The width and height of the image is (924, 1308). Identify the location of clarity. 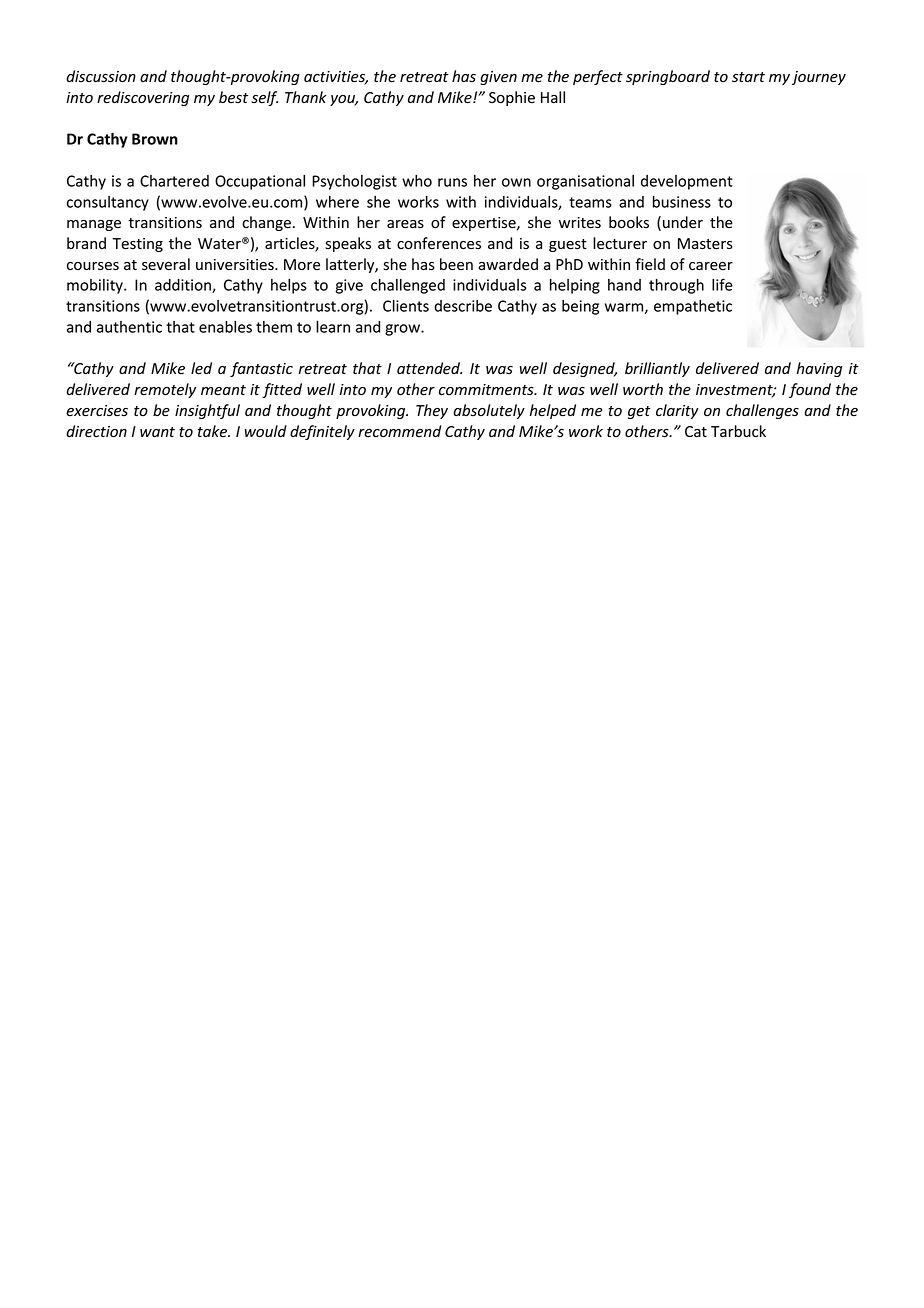
(677, 411).
